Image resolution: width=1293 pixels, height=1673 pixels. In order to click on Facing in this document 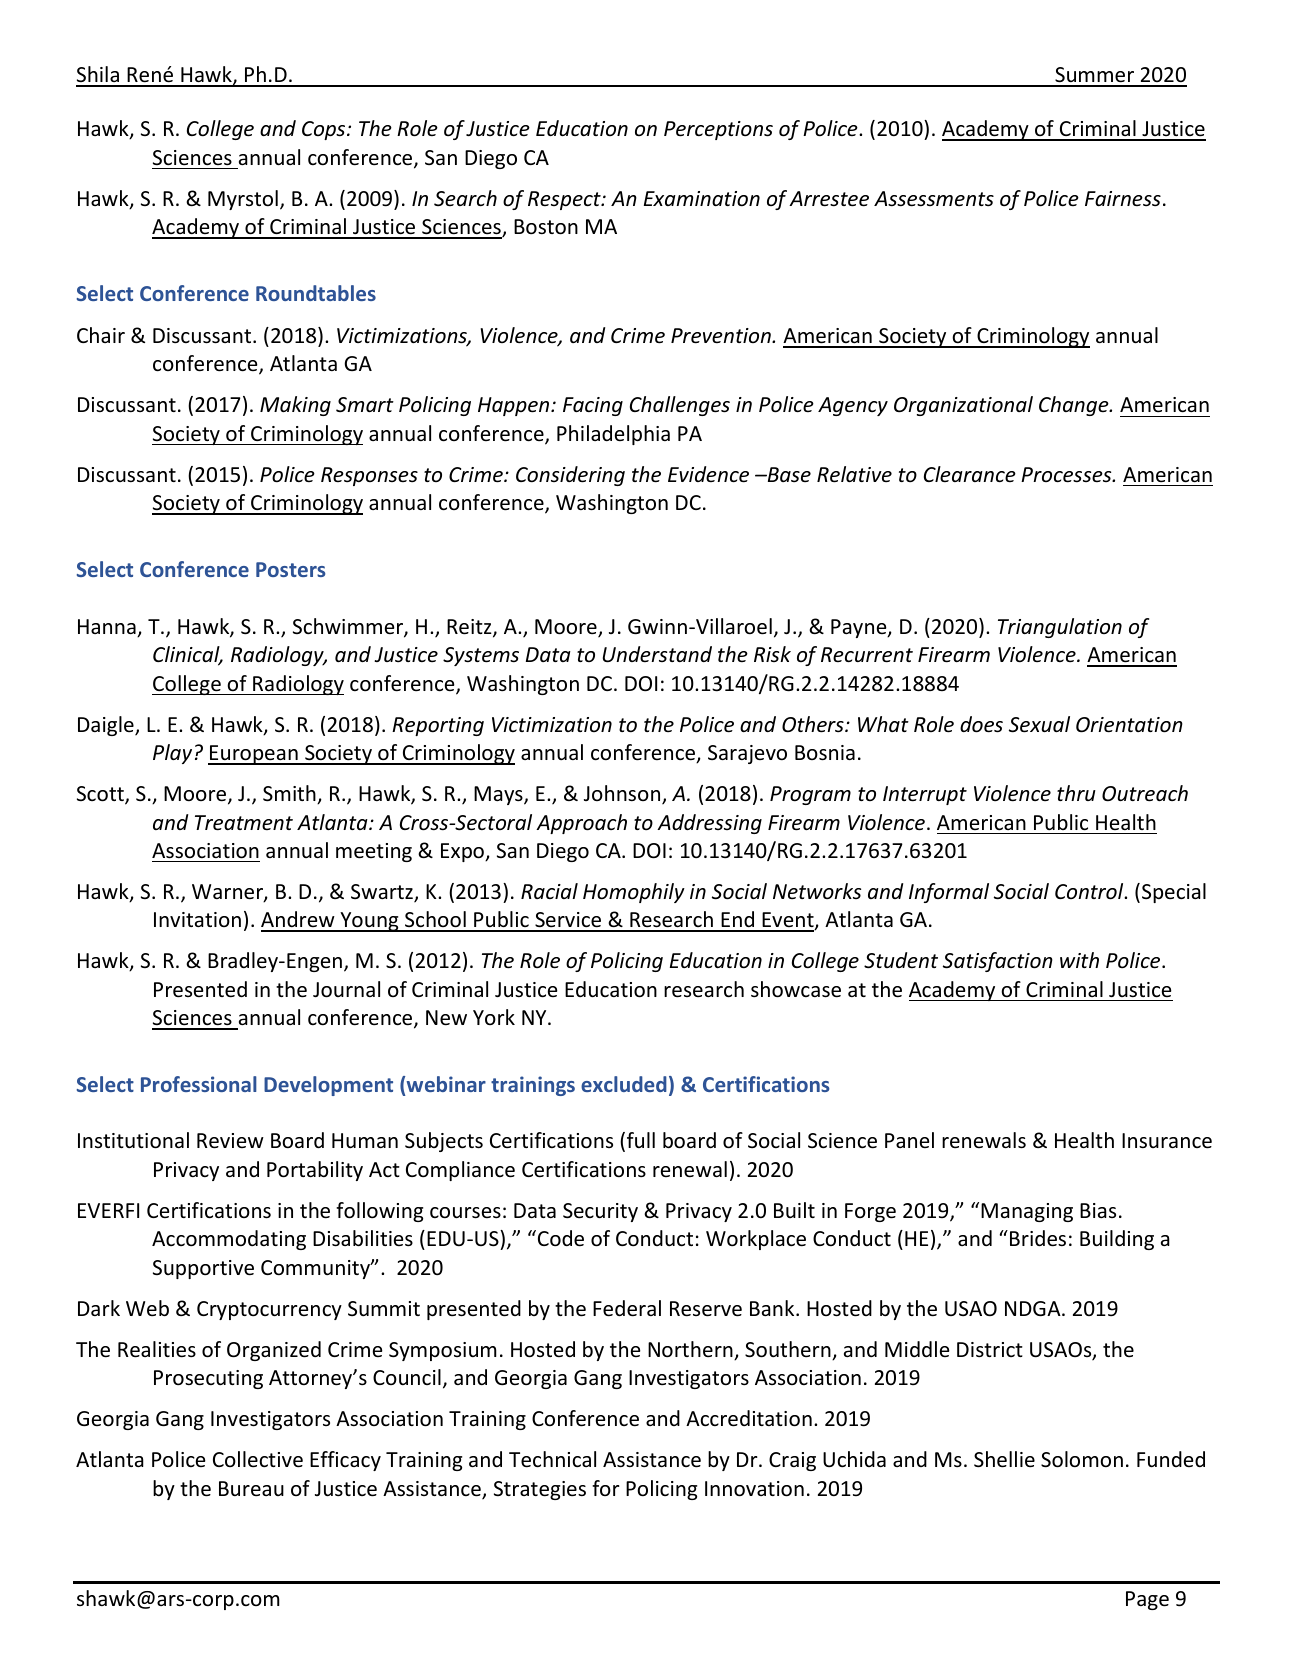, I will do `click(593, 406)`.
